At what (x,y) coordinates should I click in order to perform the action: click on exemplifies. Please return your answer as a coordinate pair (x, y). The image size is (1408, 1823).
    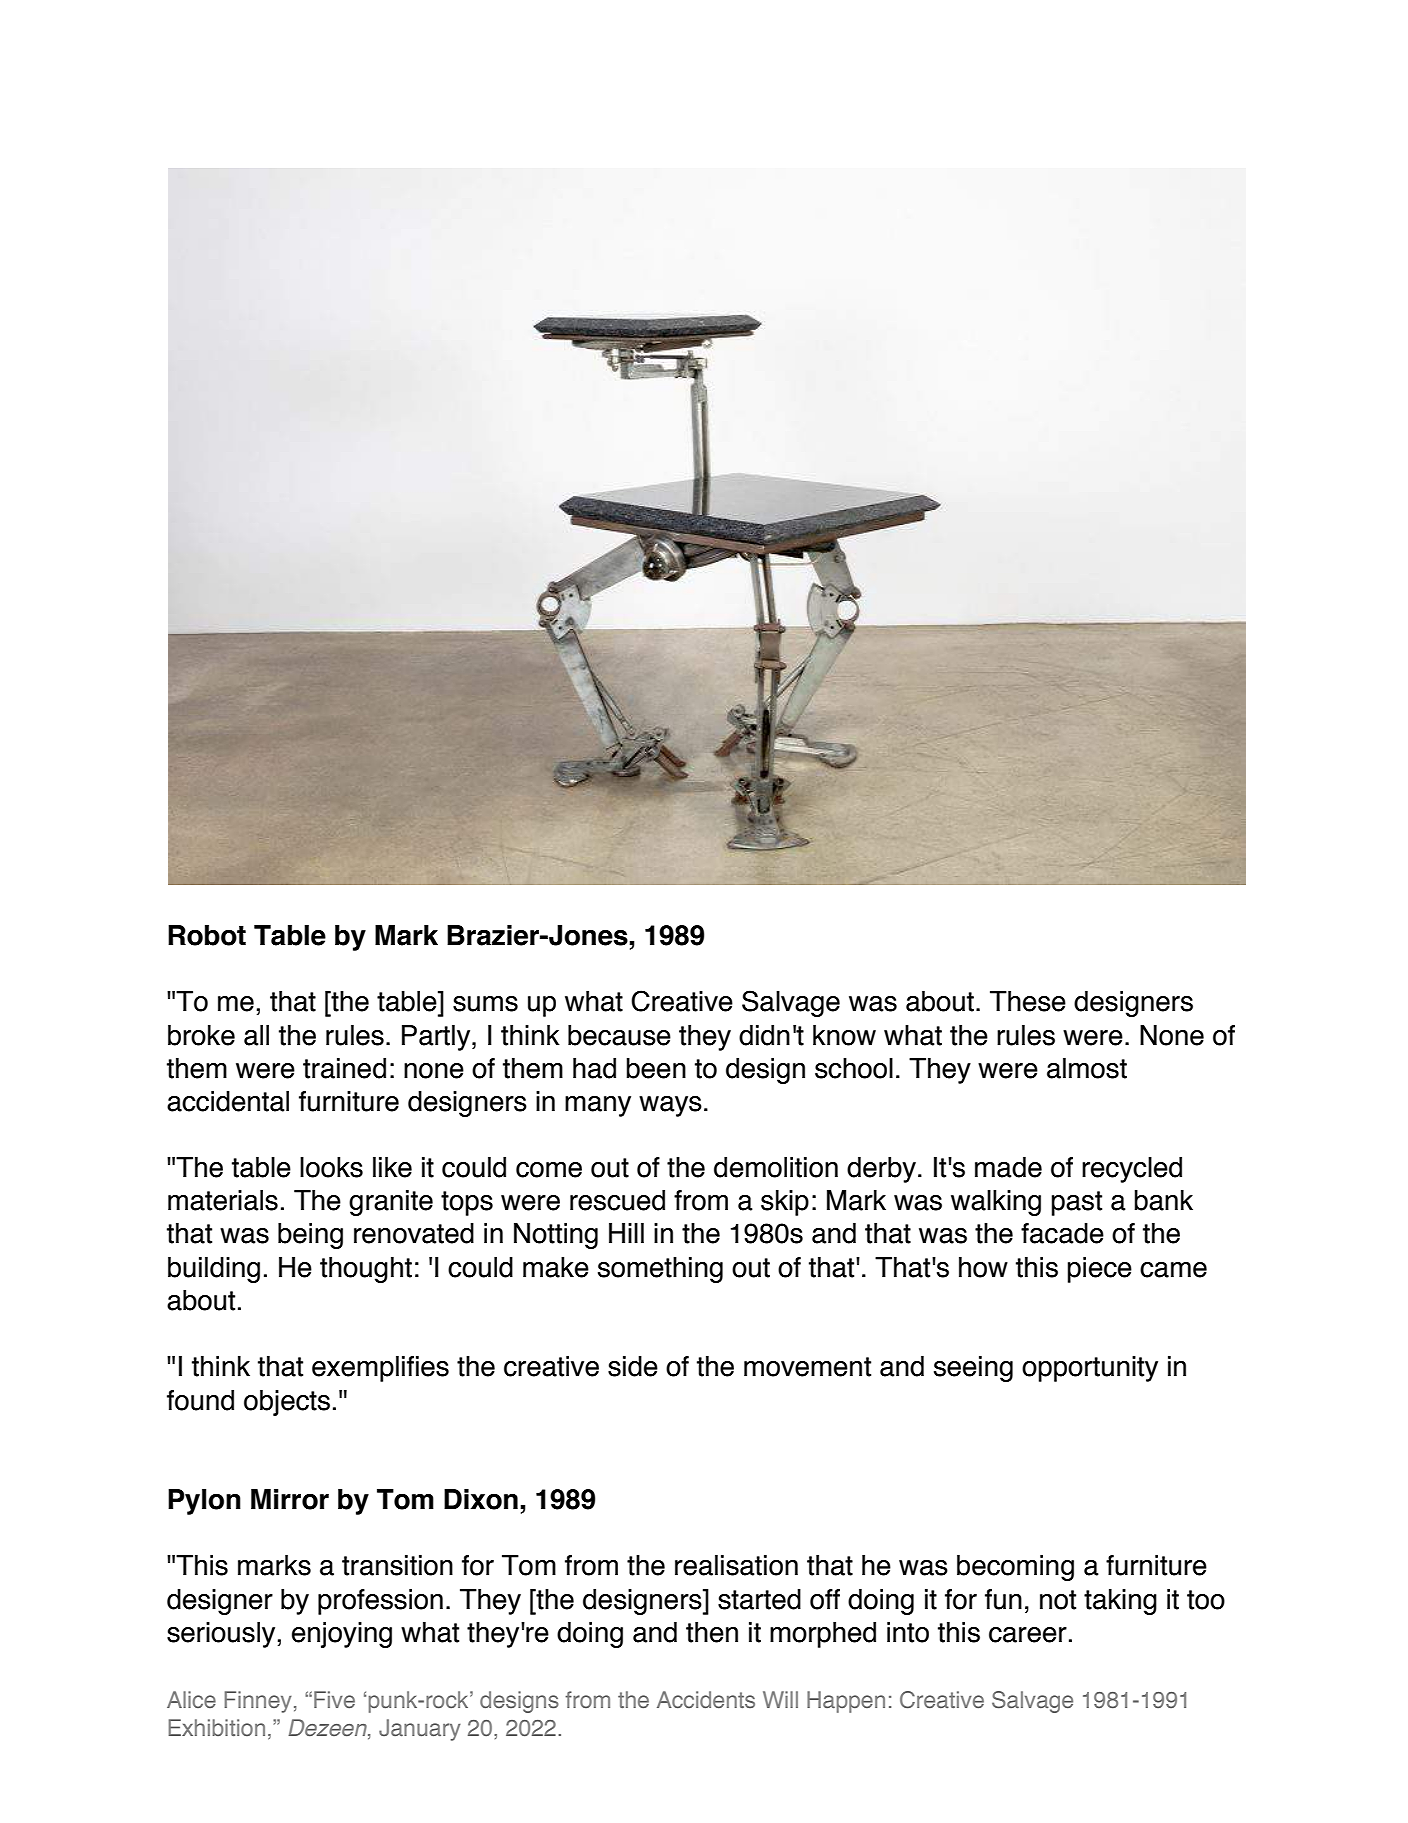
    Looking at the image, I should click on (380, 1369).
